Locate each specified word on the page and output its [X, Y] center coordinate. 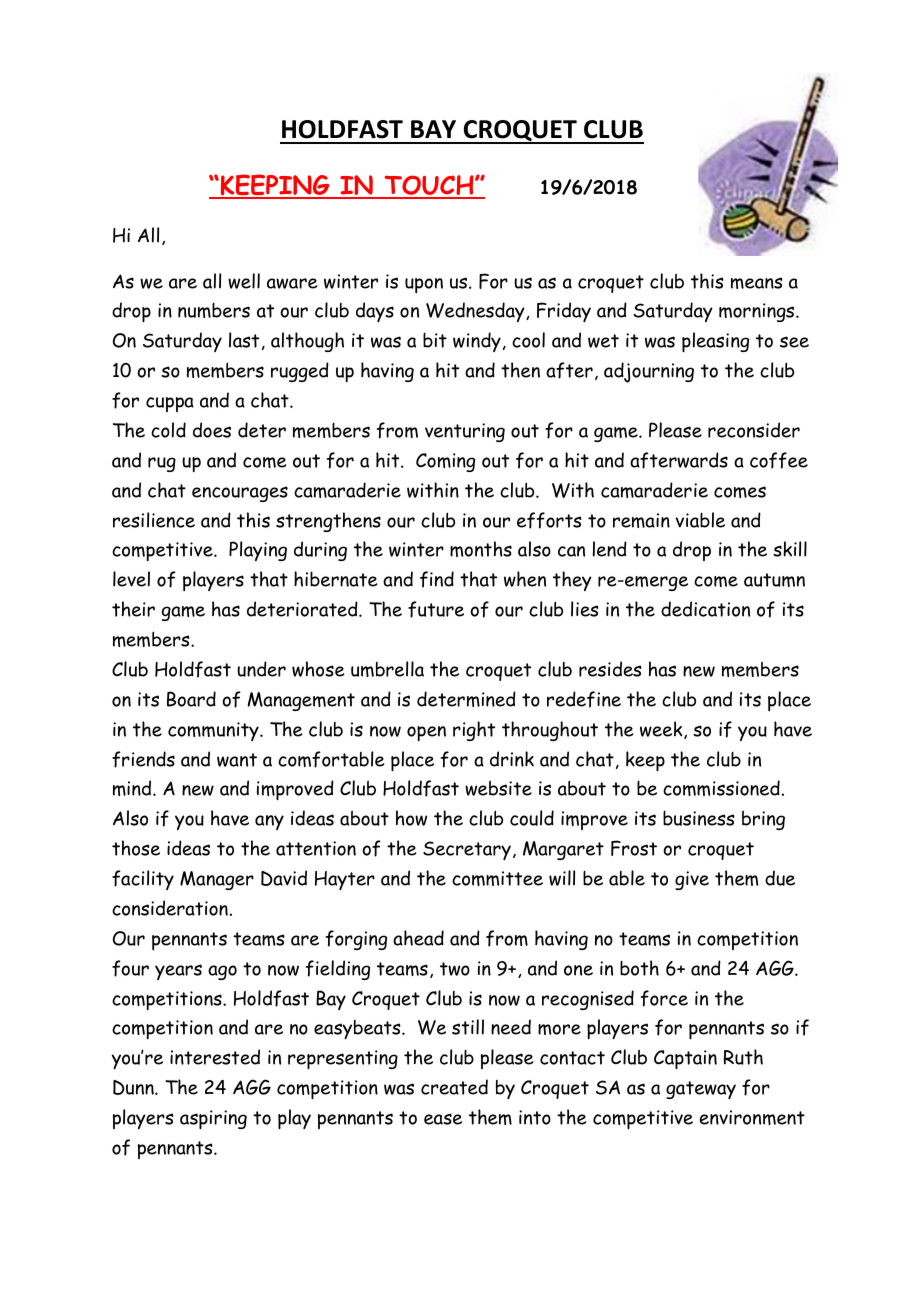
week [662, 730]
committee [497, 878]
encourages [240, 494]
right [474, 731]
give [692, 880]
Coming [445, 462]
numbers [214, 310]
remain [641, 520]
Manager [217, 880]
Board [191, 699]
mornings [758, 312]
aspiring [213, 1120]
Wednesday [476, 312]
